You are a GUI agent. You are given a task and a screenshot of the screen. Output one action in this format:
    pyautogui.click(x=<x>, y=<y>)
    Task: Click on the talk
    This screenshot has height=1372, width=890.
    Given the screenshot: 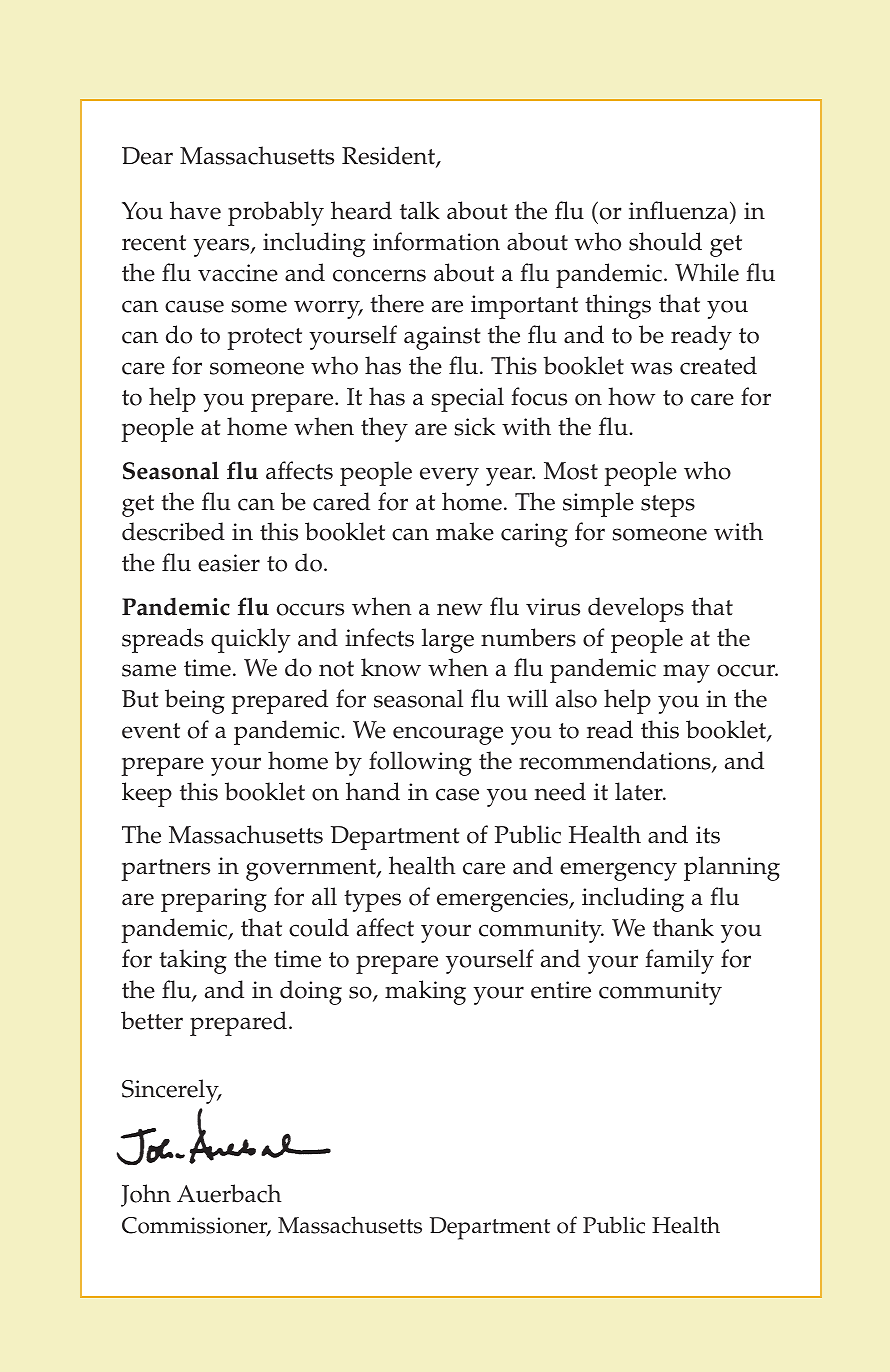 What is the action you would take?
    pyautogui.click(x=420, y=210)
